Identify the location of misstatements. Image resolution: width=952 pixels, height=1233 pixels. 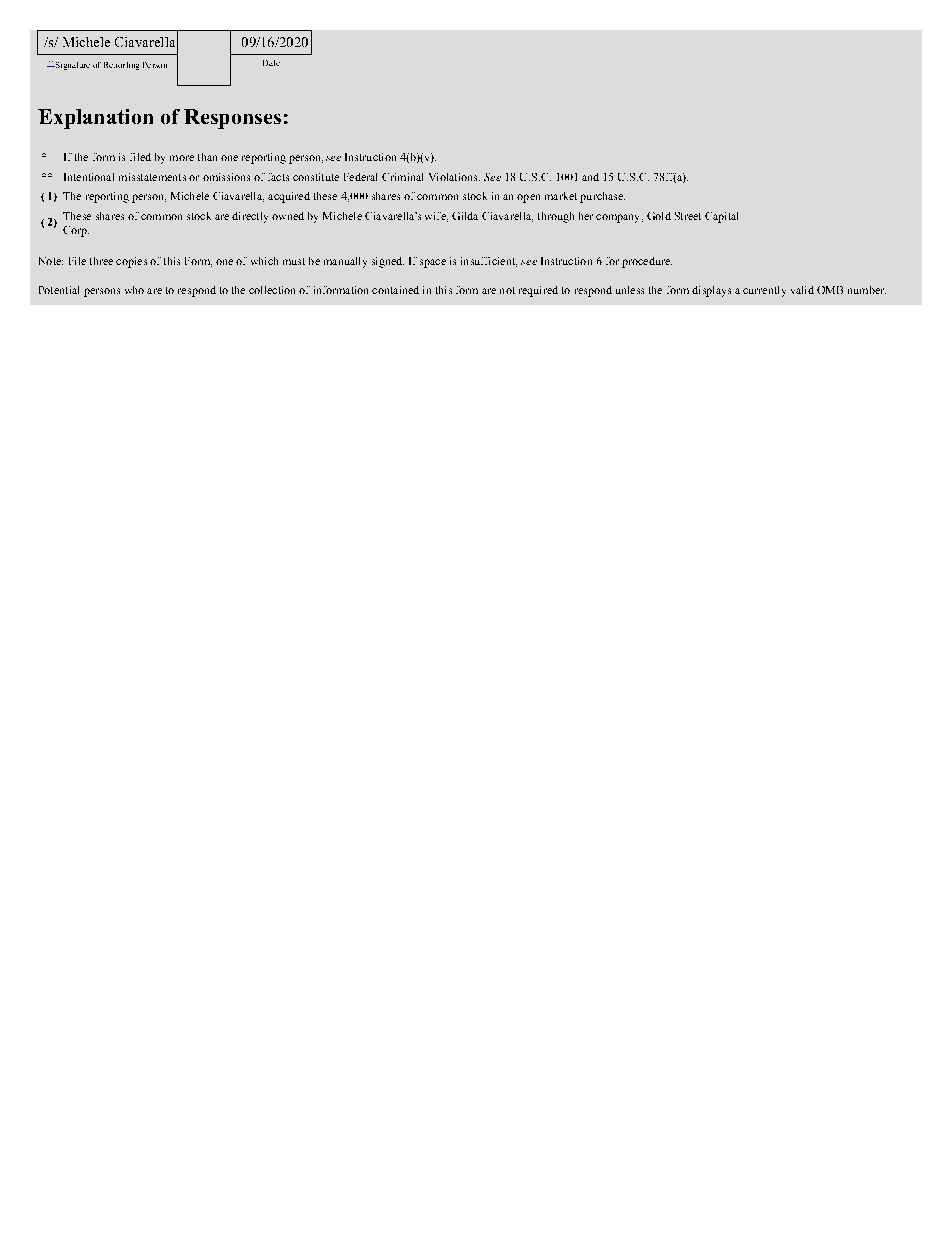
(152, 177).
